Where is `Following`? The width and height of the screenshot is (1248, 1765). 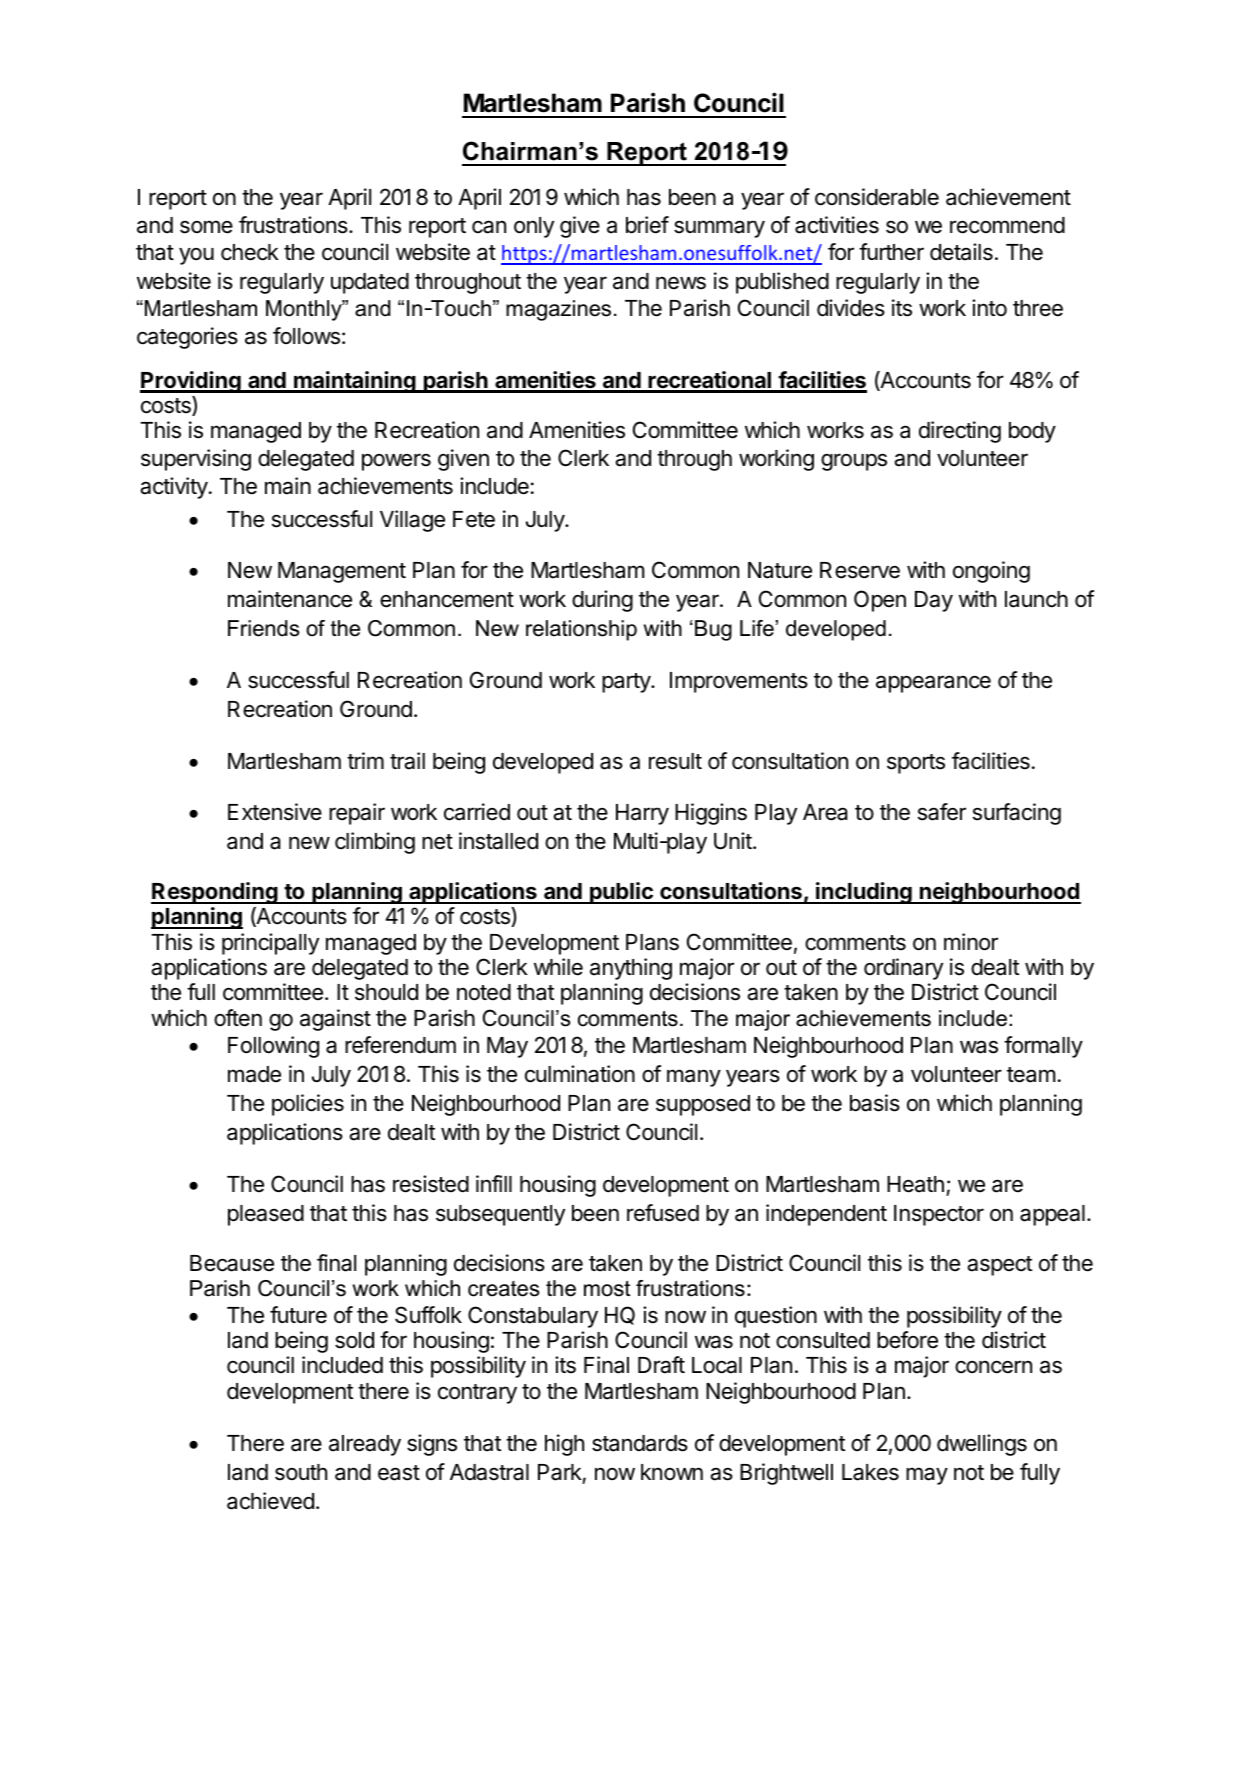
Following is located at coordinates (273, 1047).
